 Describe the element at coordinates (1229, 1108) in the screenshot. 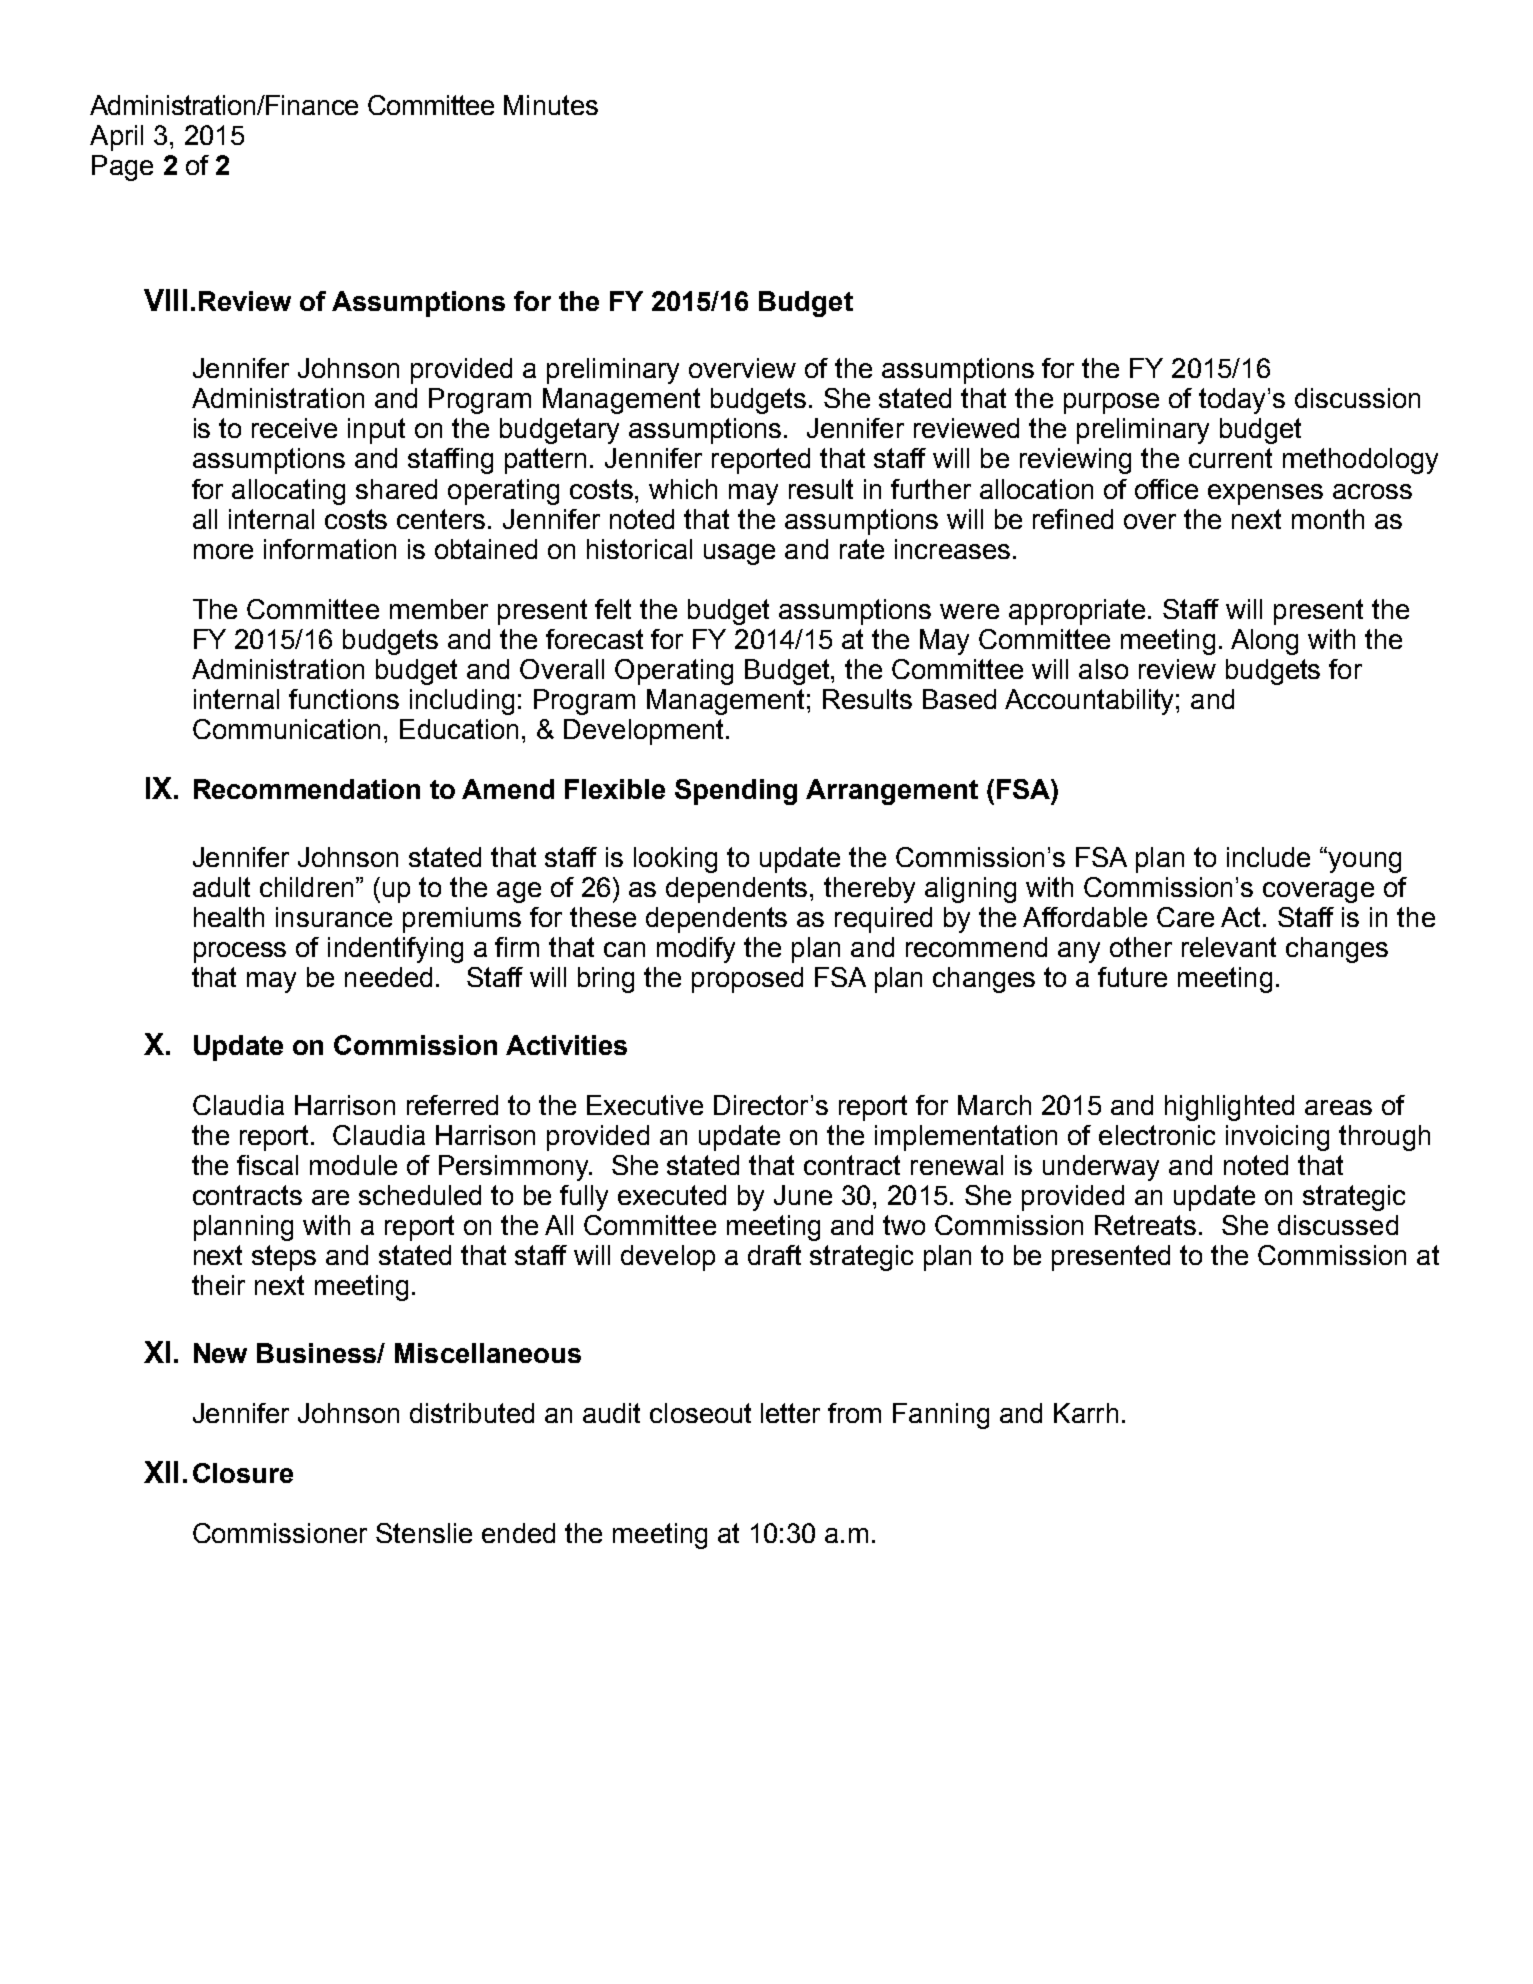

I see `highlighted` at that location.
